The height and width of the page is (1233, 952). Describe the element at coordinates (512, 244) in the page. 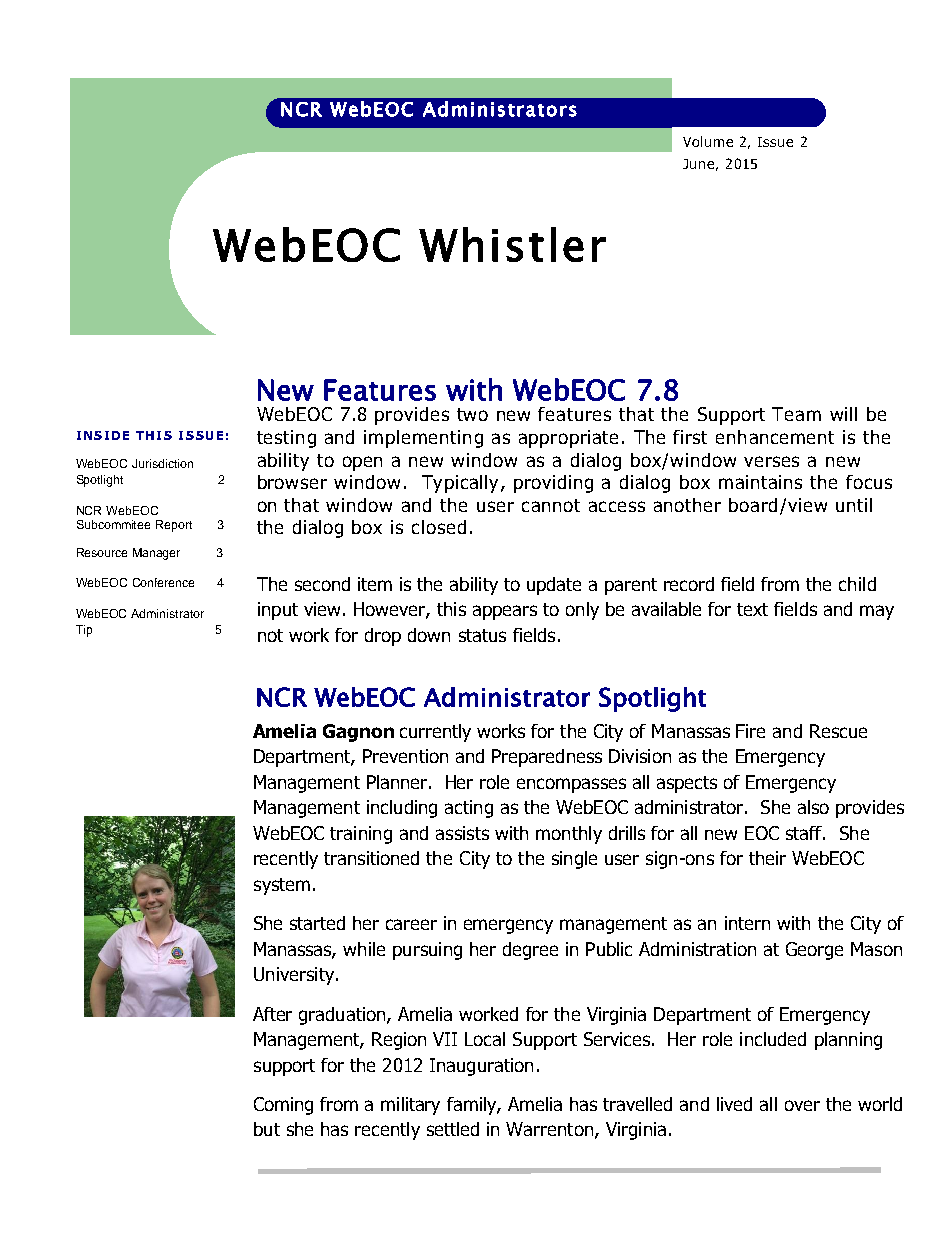

I see `Whistler` at that location.
